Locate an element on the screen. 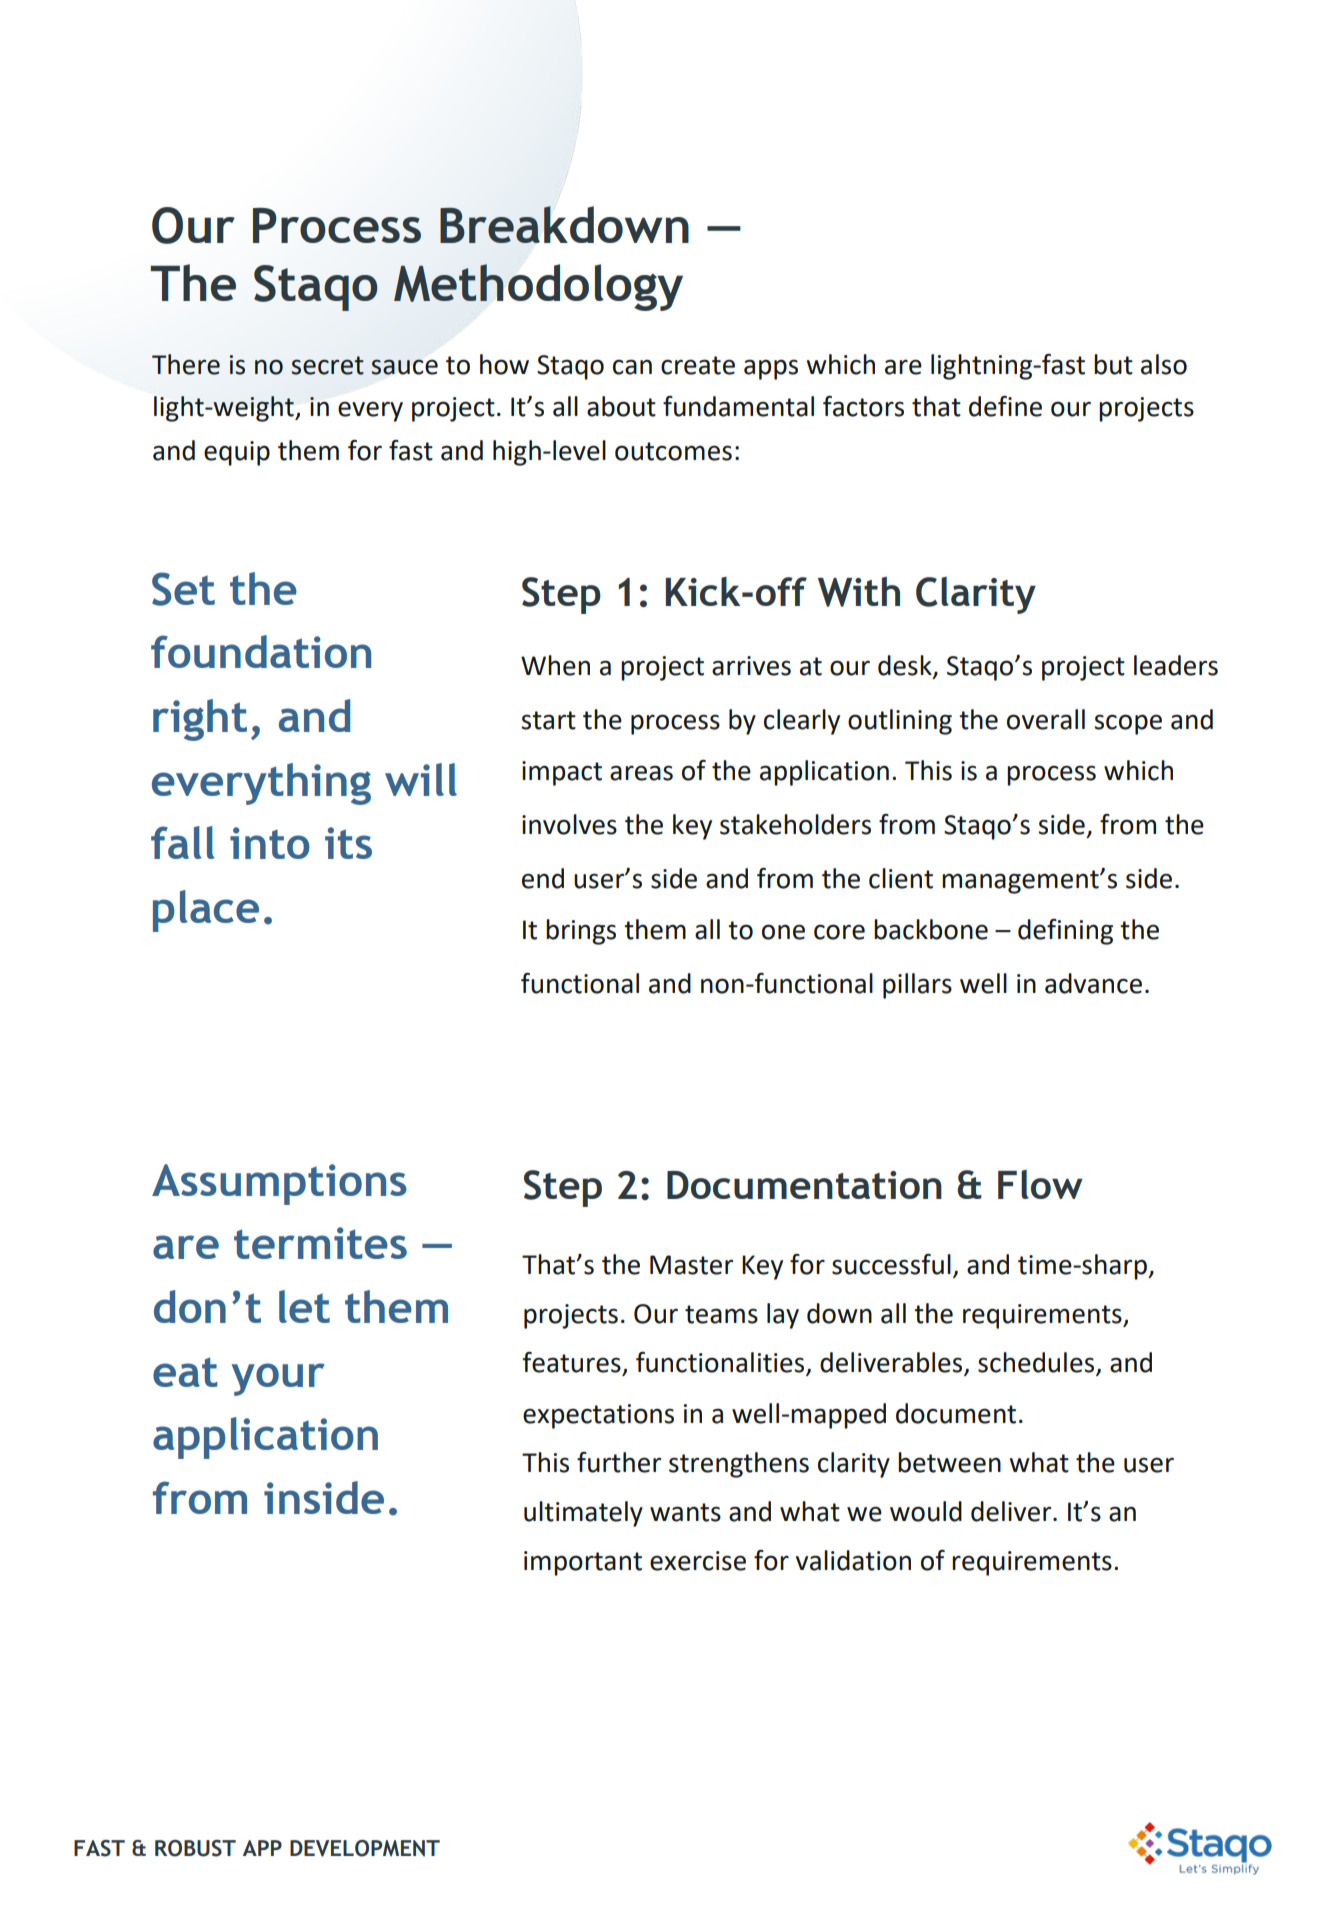 Image resolution: width=1322 pixels, height=1910 pixels. secret is located at coordinates (327, 365).
